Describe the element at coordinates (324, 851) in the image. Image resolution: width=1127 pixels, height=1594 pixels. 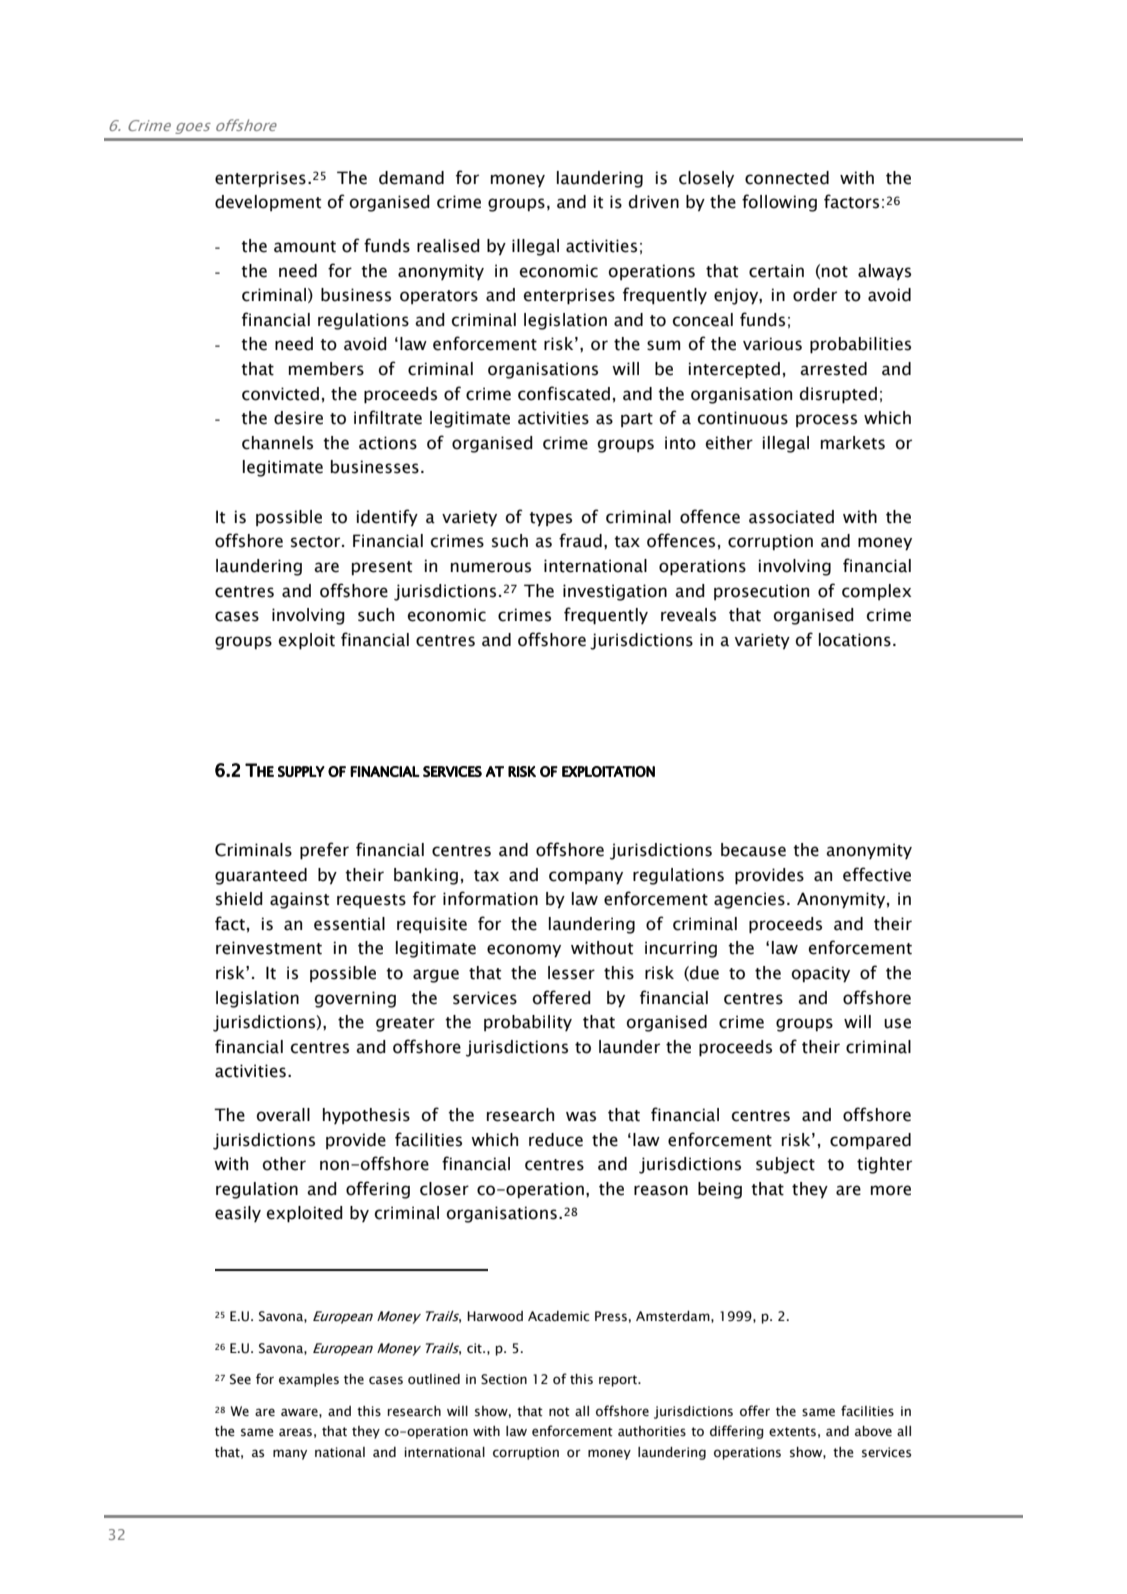
I see `prefer` at that location.
